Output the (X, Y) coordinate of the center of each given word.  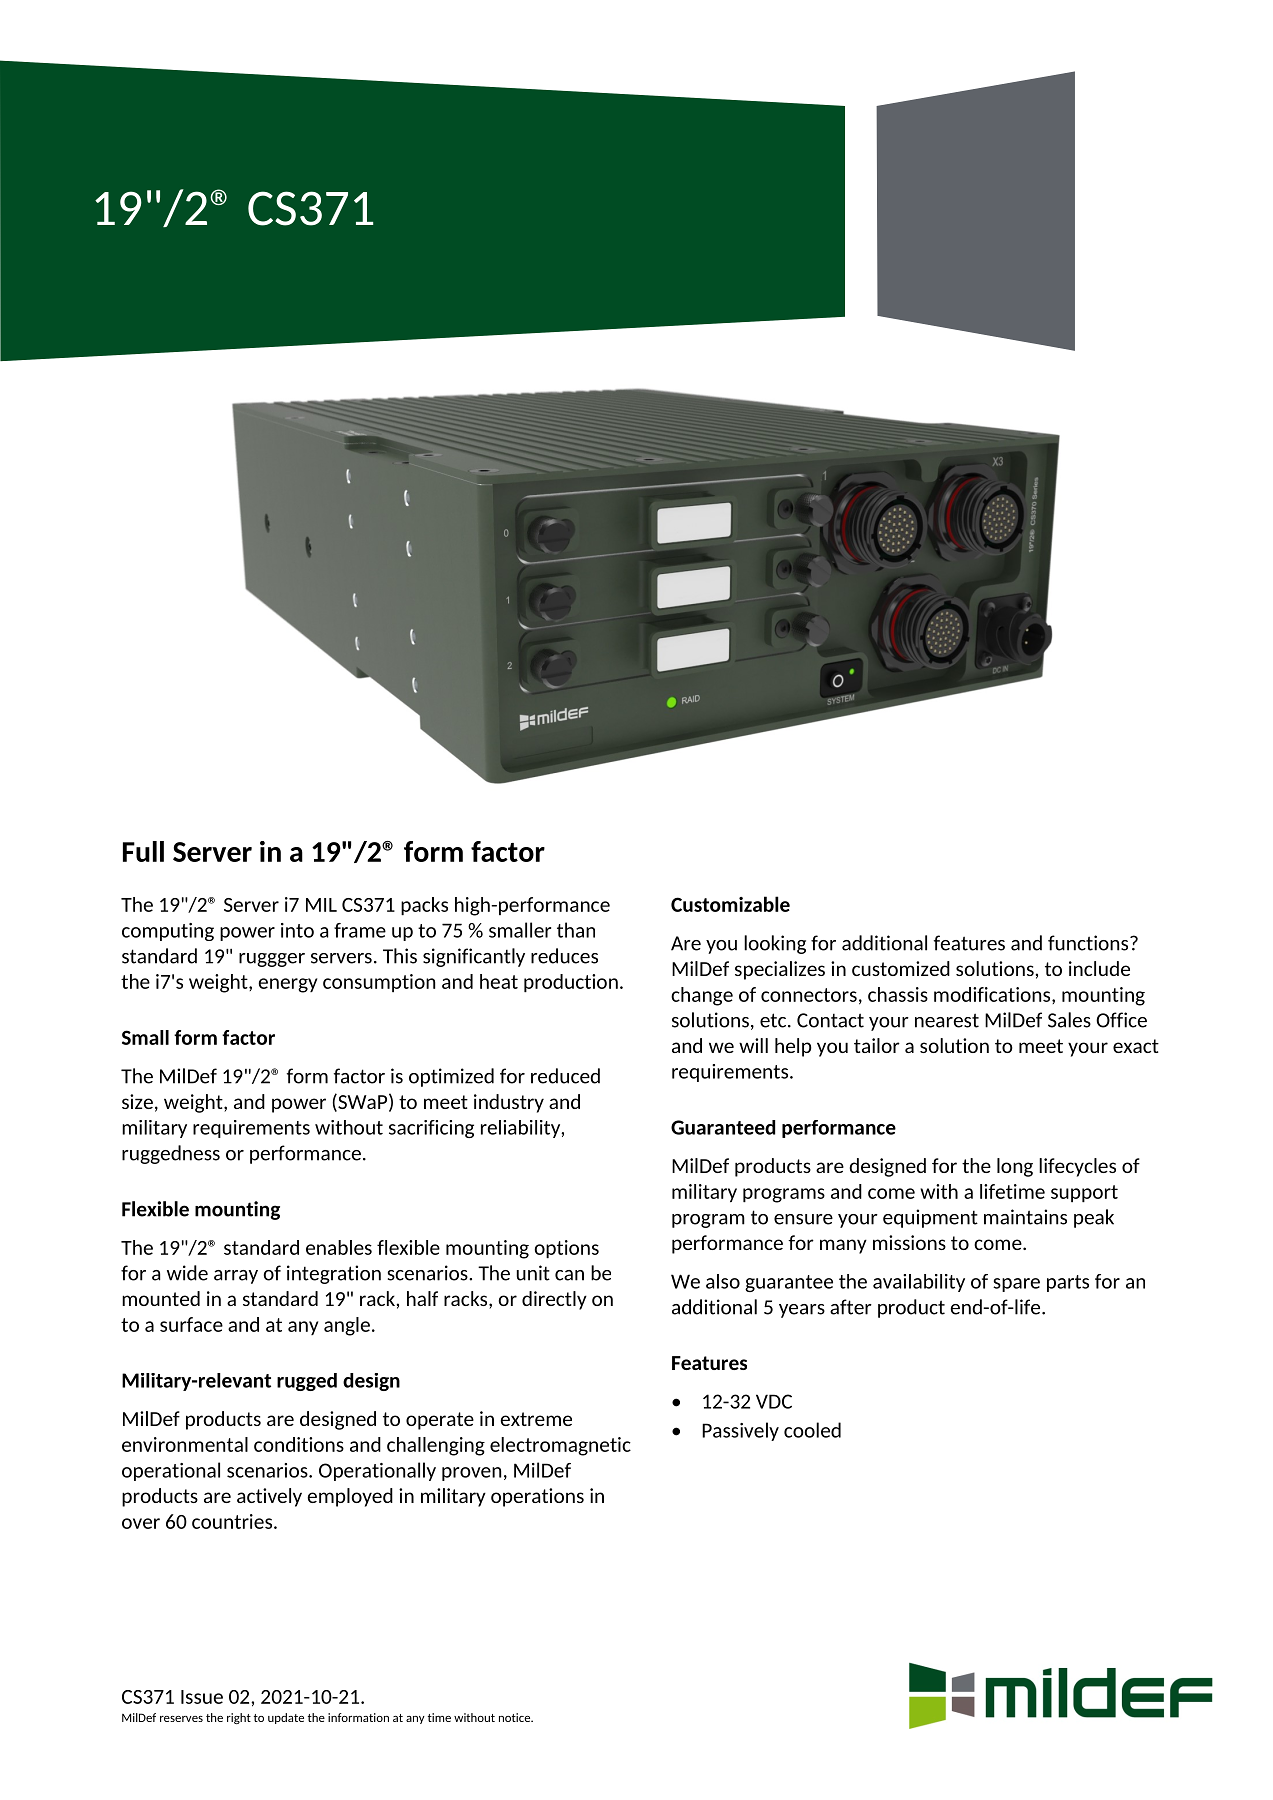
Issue (202, 1697)
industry (509, 1103)
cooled (812, 1430)
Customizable (730, 904)
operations (537, 1497)
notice (516, 1717)
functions (1089, 943)
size (137, 1101)
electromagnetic (560, 1446)
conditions (299, 1444)
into (297, 930)
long (1015, 1167)
